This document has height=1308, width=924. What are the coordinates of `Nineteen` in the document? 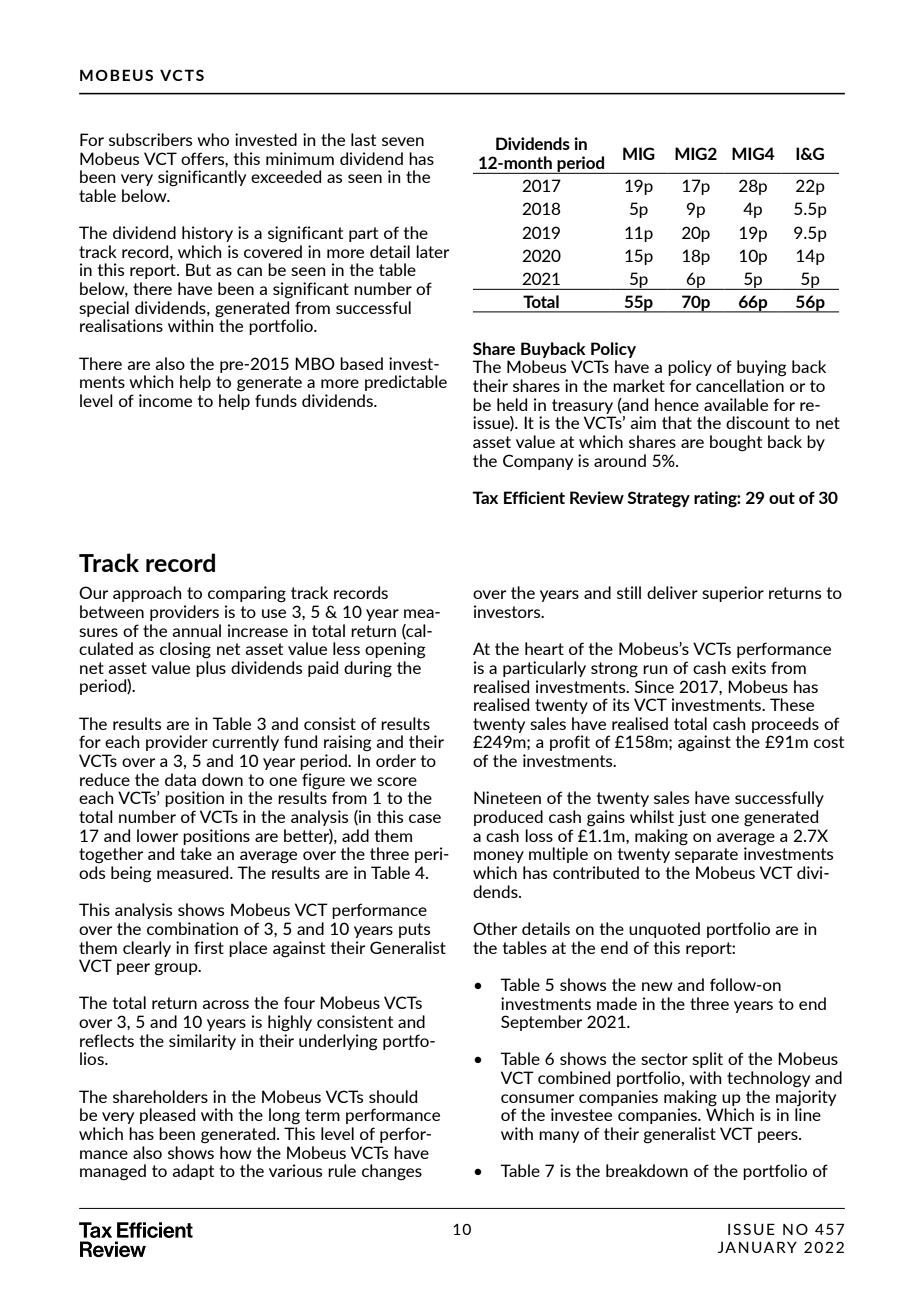 It's located at (507, 797).
